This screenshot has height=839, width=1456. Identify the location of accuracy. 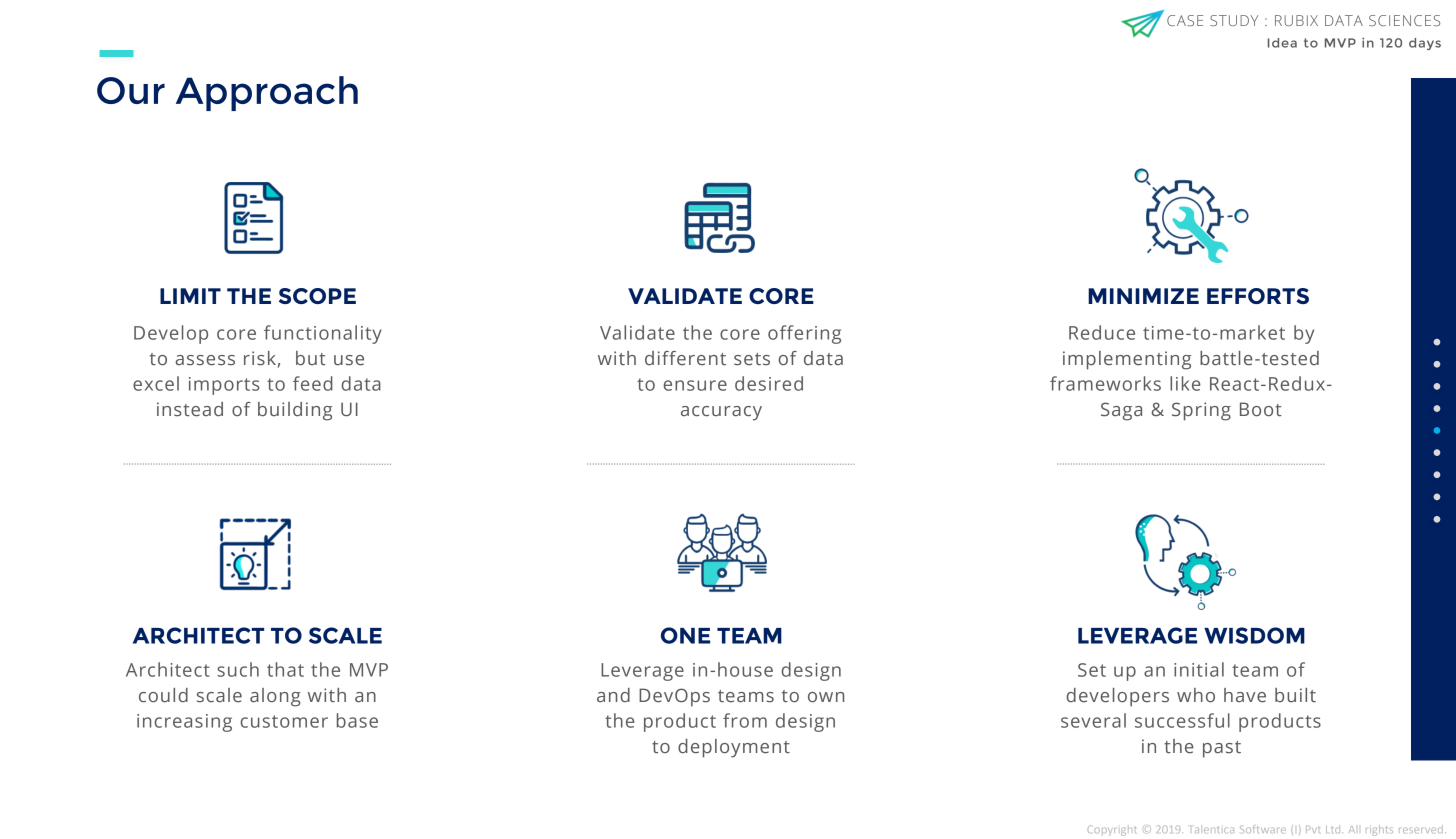
(721, 413).
